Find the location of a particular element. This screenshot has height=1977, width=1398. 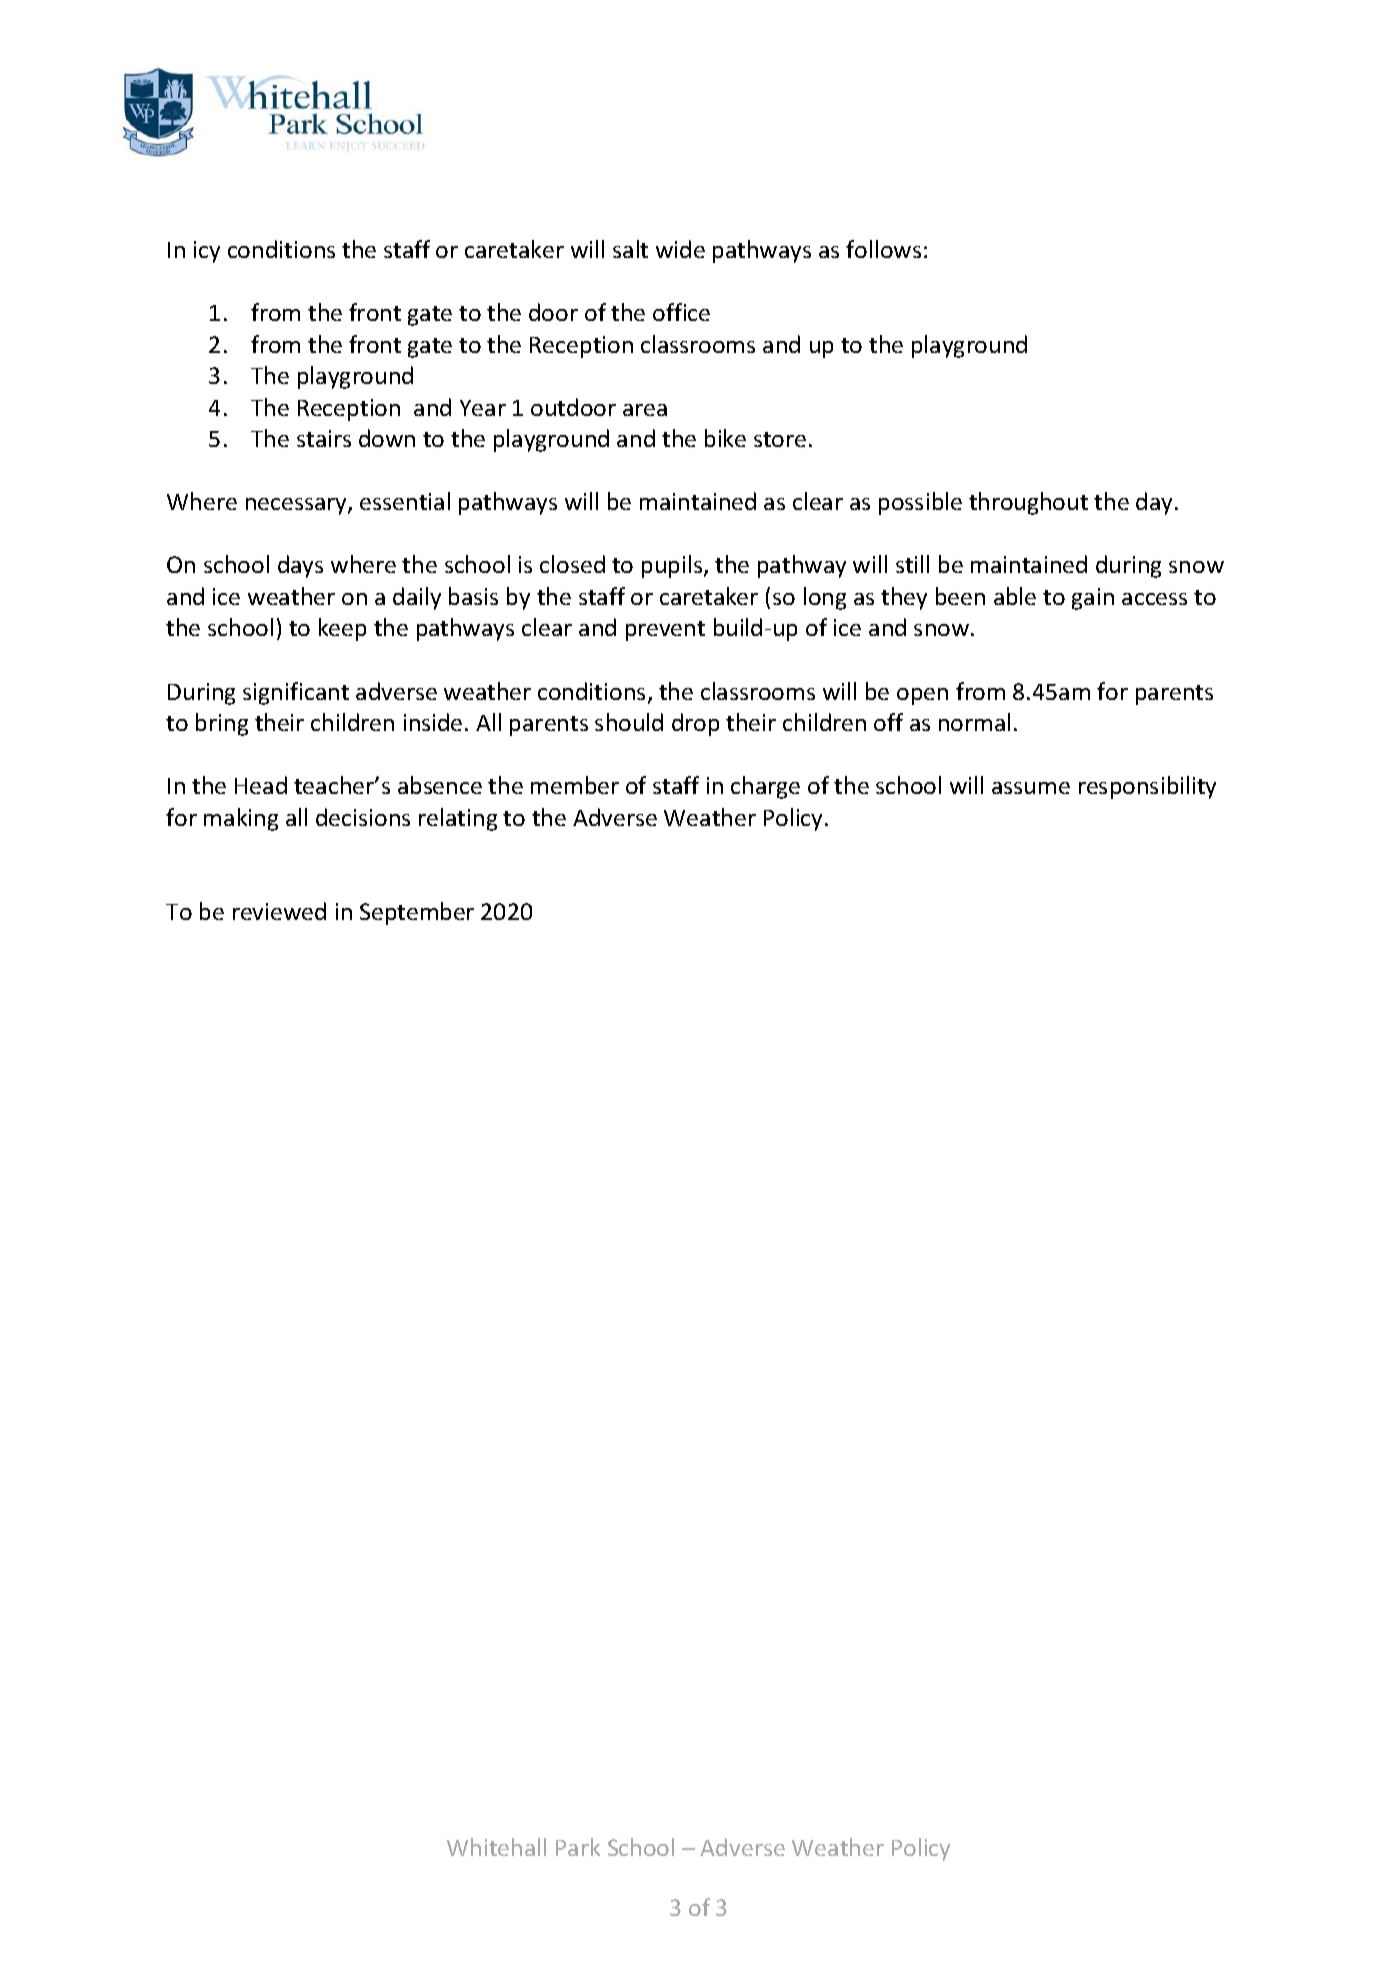

decisions is located at coordinates (363, 817).
